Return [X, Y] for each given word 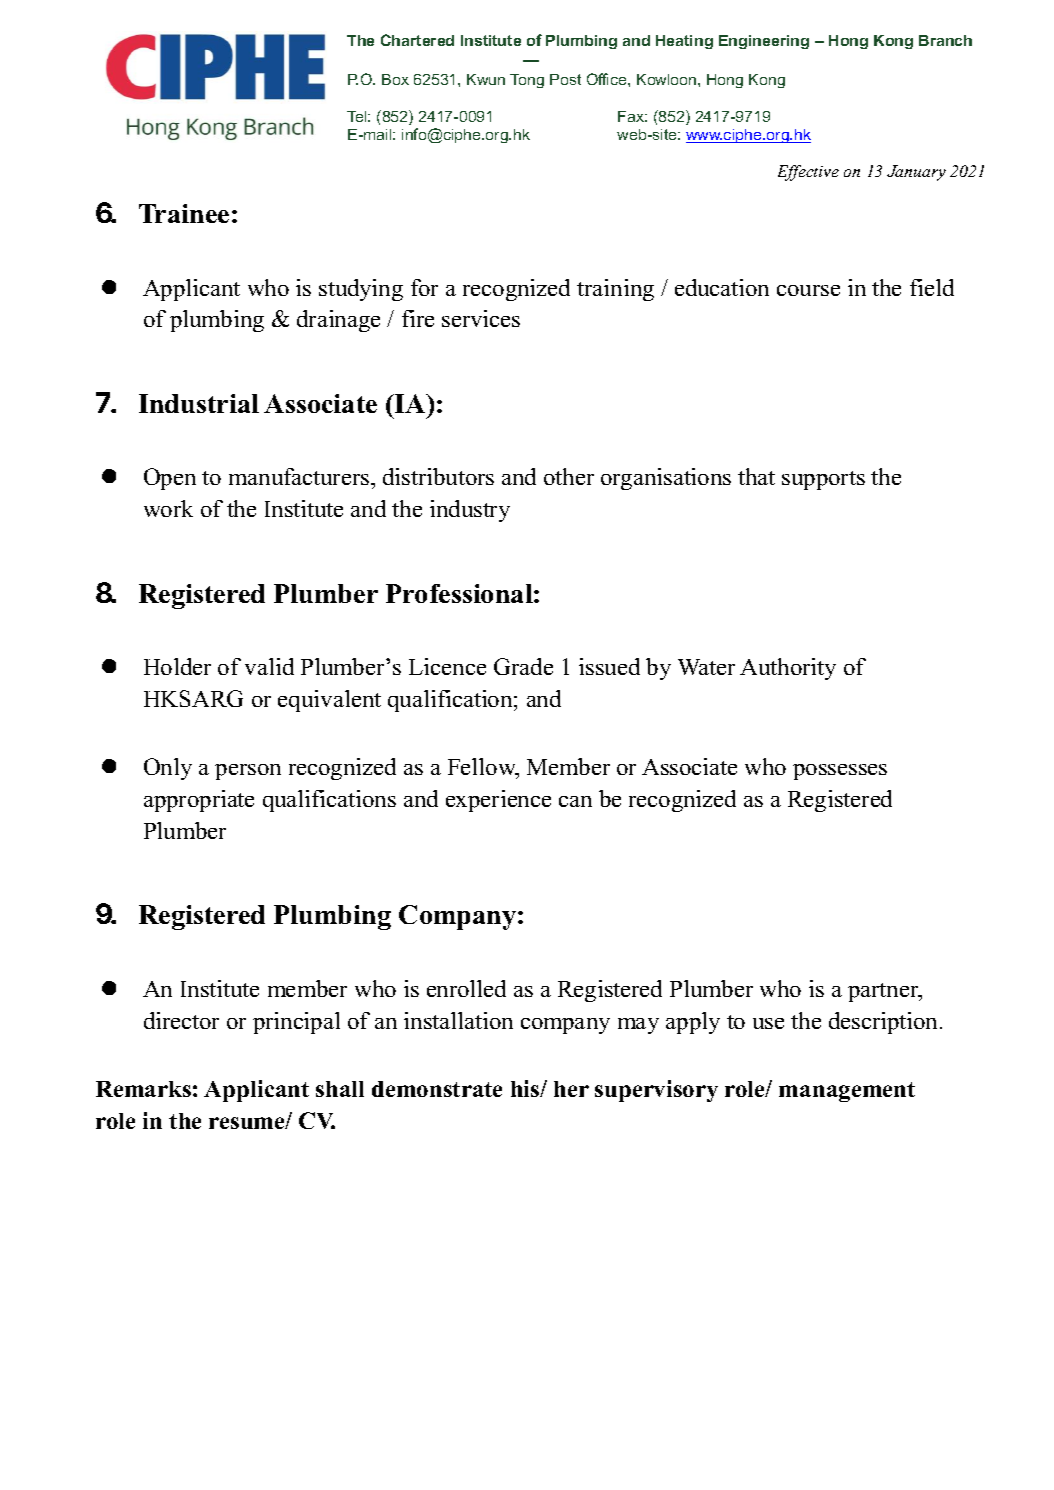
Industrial [199, 403]
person [248, 772]
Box [395, 79]
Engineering [764, 42]
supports [823, 480]
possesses [840, 772]
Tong [527, 81]
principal [296, 1023]
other [569, 476]
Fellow [483, 768]
